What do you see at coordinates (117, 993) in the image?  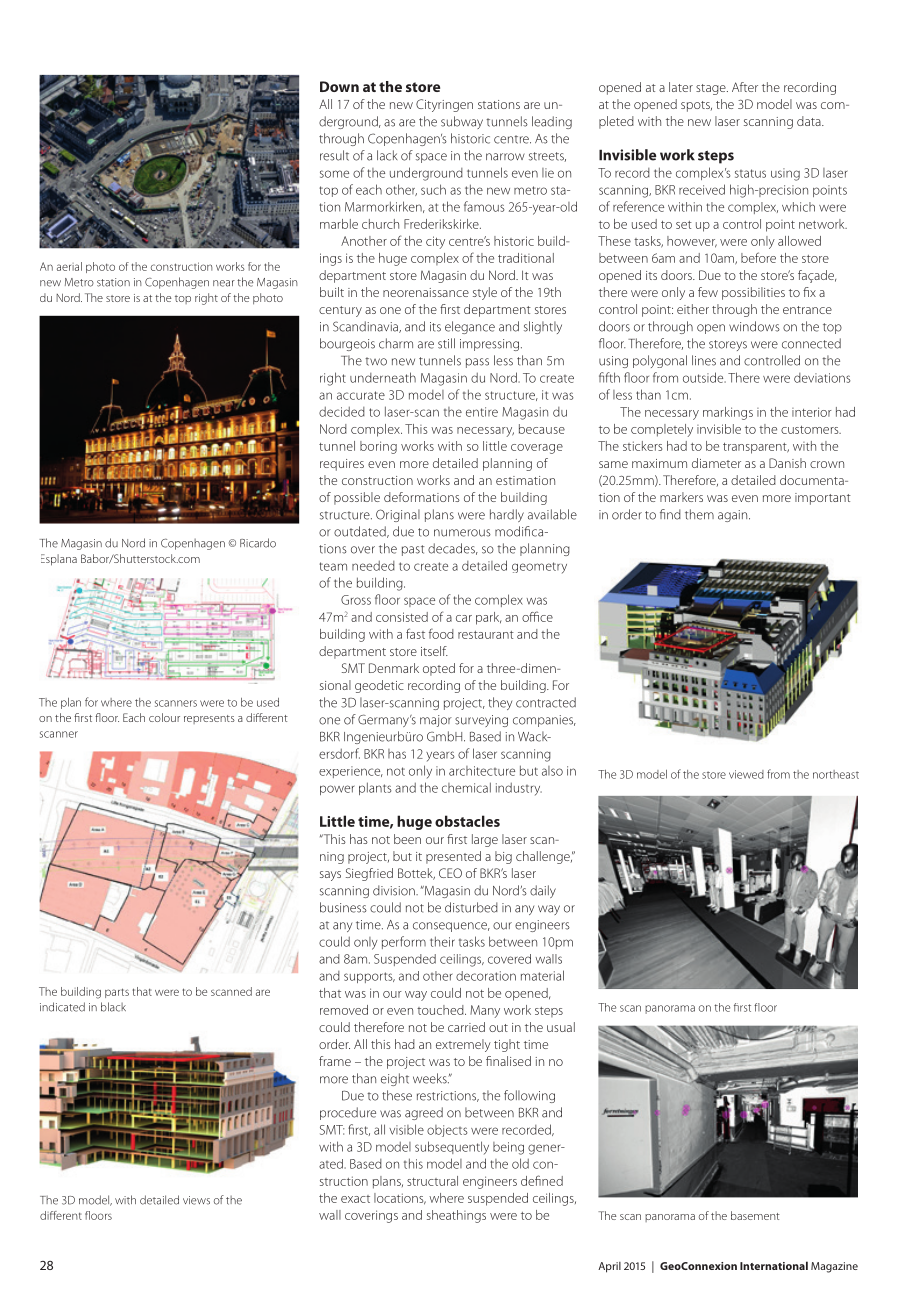 I see `parts` at bounding box center [117, 993].
